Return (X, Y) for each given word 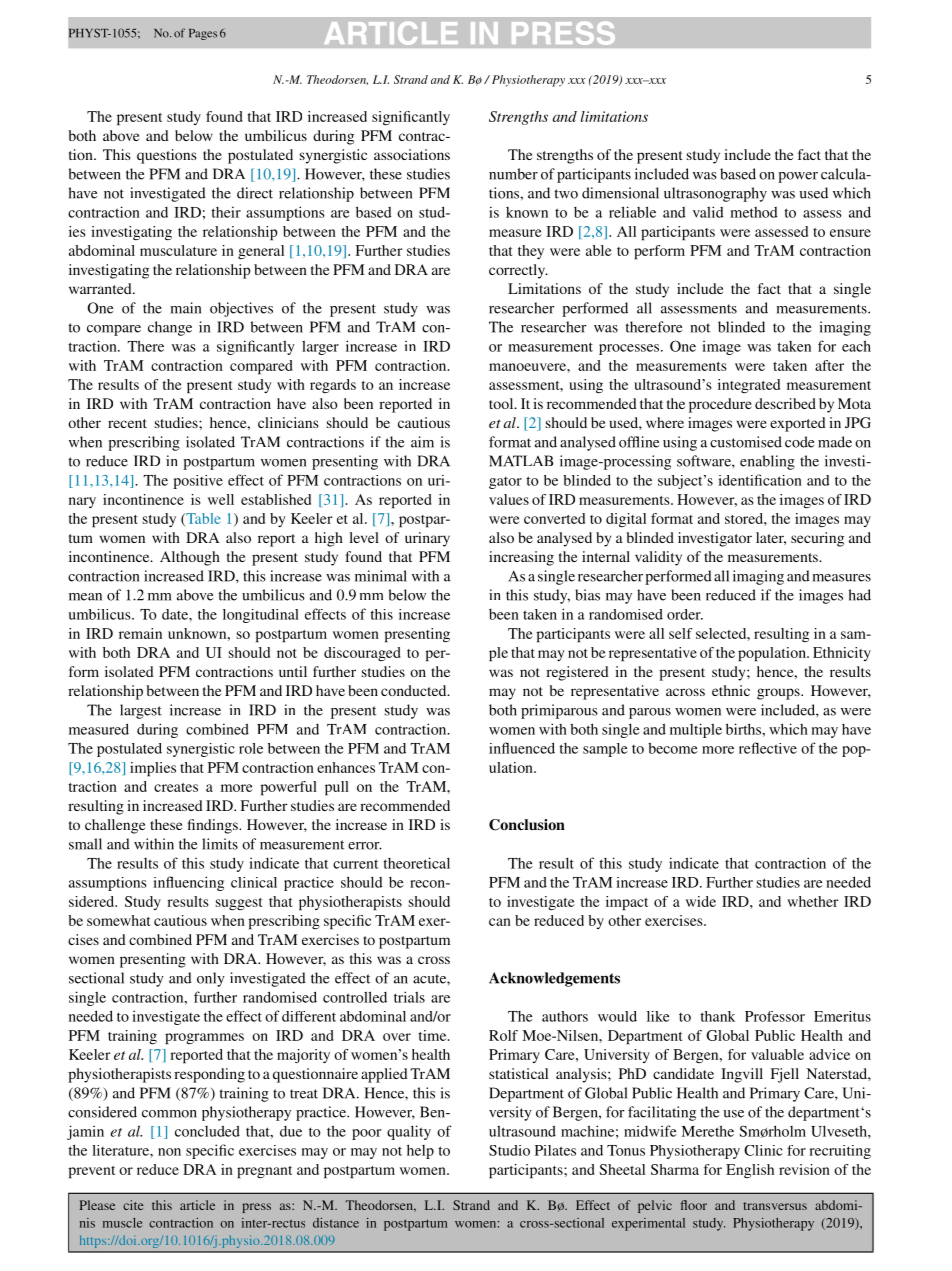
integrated (749, 386)
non (169, 1152)
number (513, 174)
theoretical (416, 863)
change (170, 328)
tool (502, 403)
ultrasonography (715, 194)
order (685, 614)
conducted (415, 690)
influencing (188, 883)
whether (813, 901)
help (420, 1151)
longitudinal (261, 616)
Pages (203, 34)
